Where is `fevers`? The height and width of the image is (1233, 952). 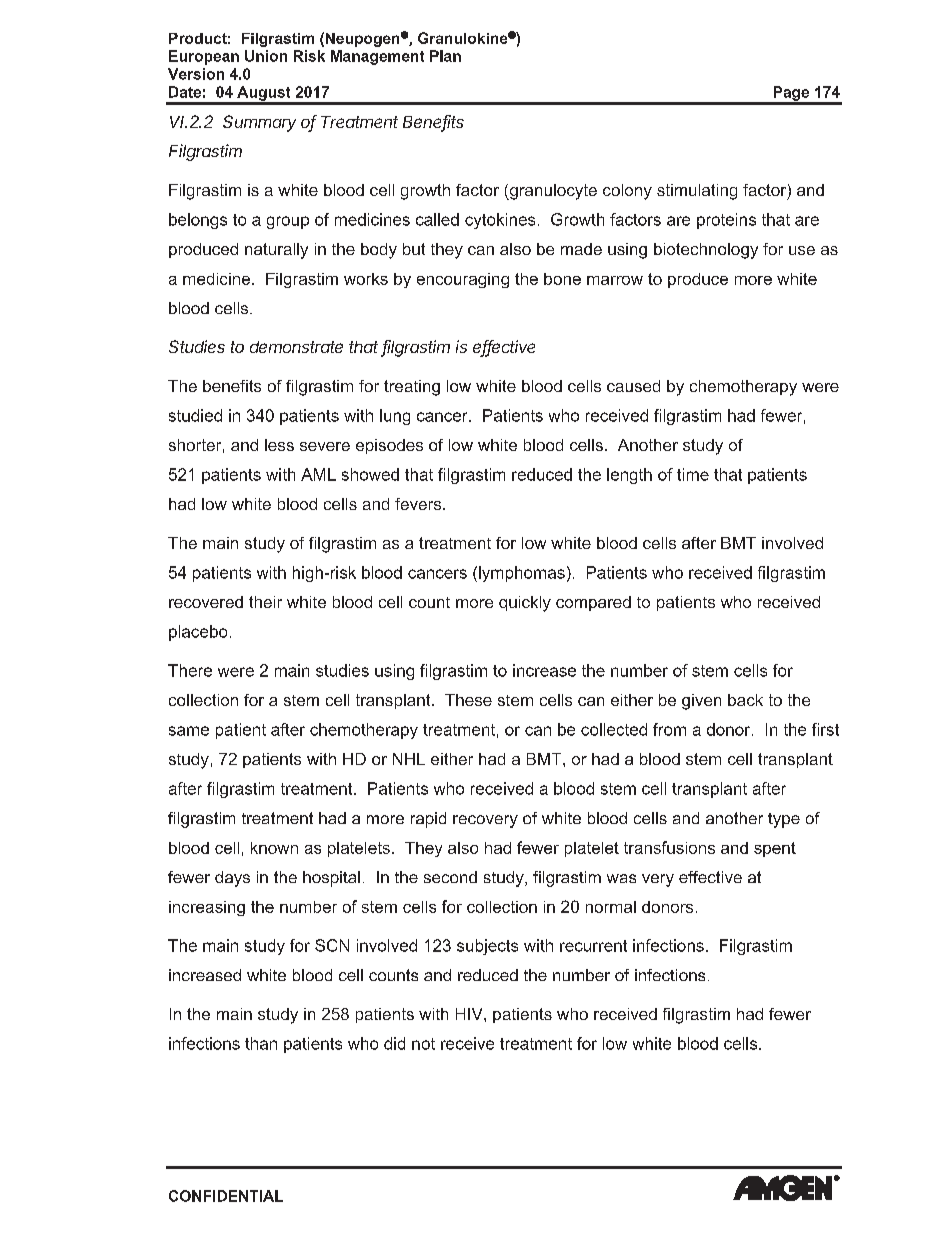 fevers is located at coordinates (419, 504).
